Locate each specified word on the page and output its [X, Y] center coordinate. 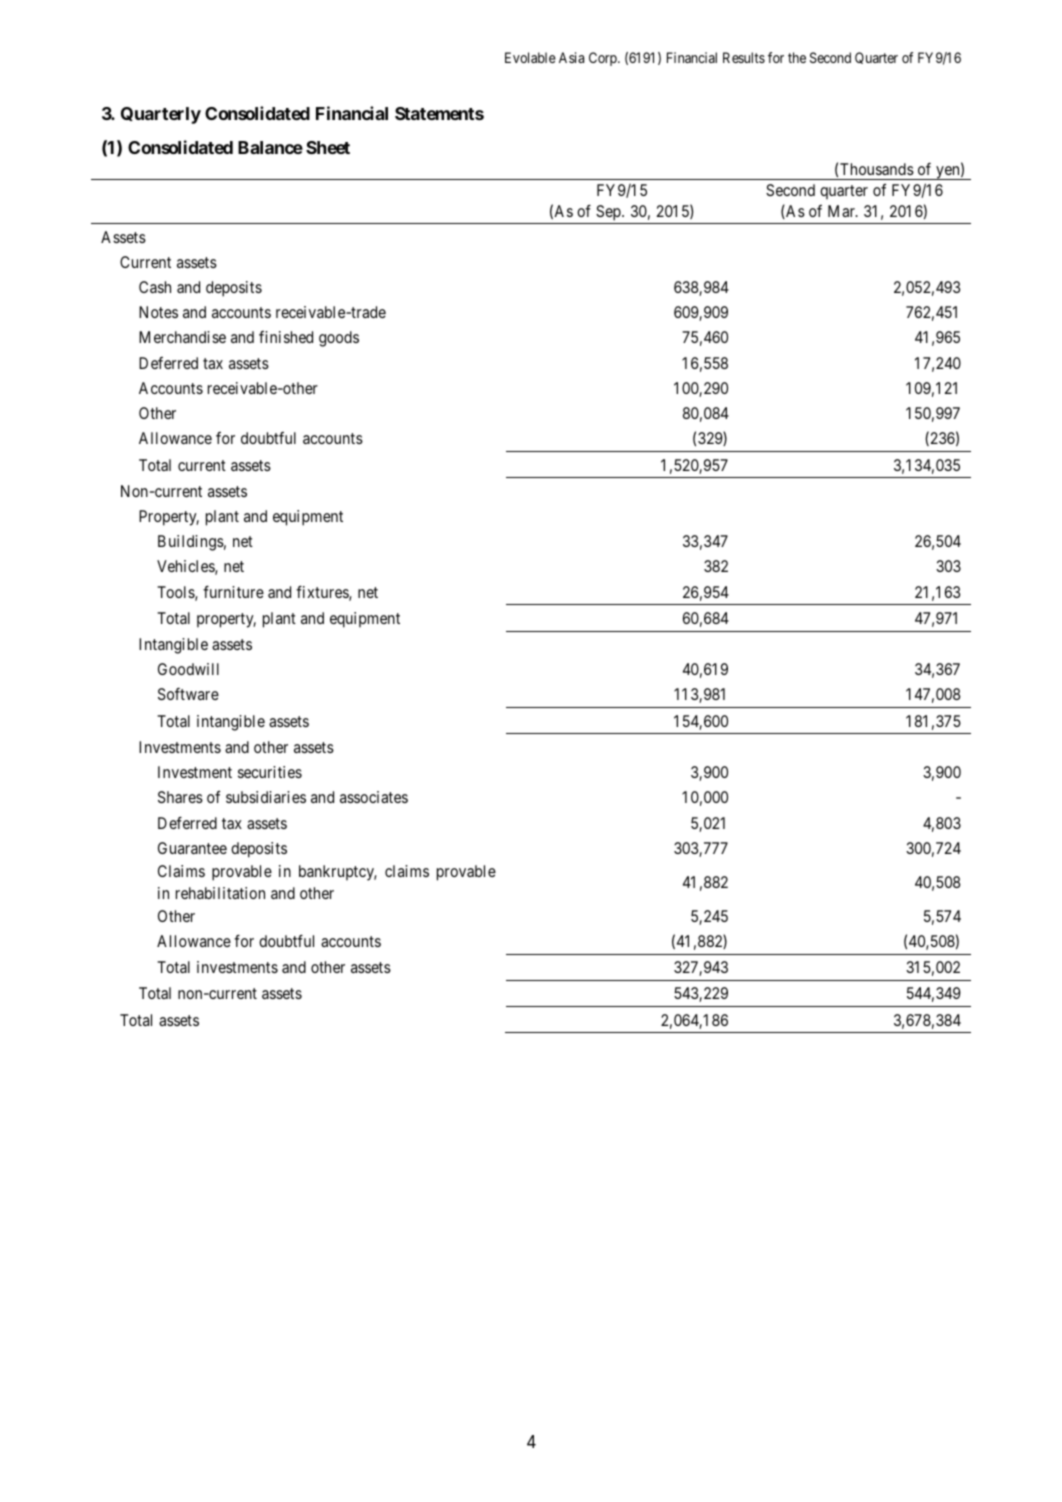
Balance [270, 147]
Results [744, 57]
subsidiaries [266, 797]
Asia [571, 57]
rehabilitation [220, 893]
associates [374, 797]
